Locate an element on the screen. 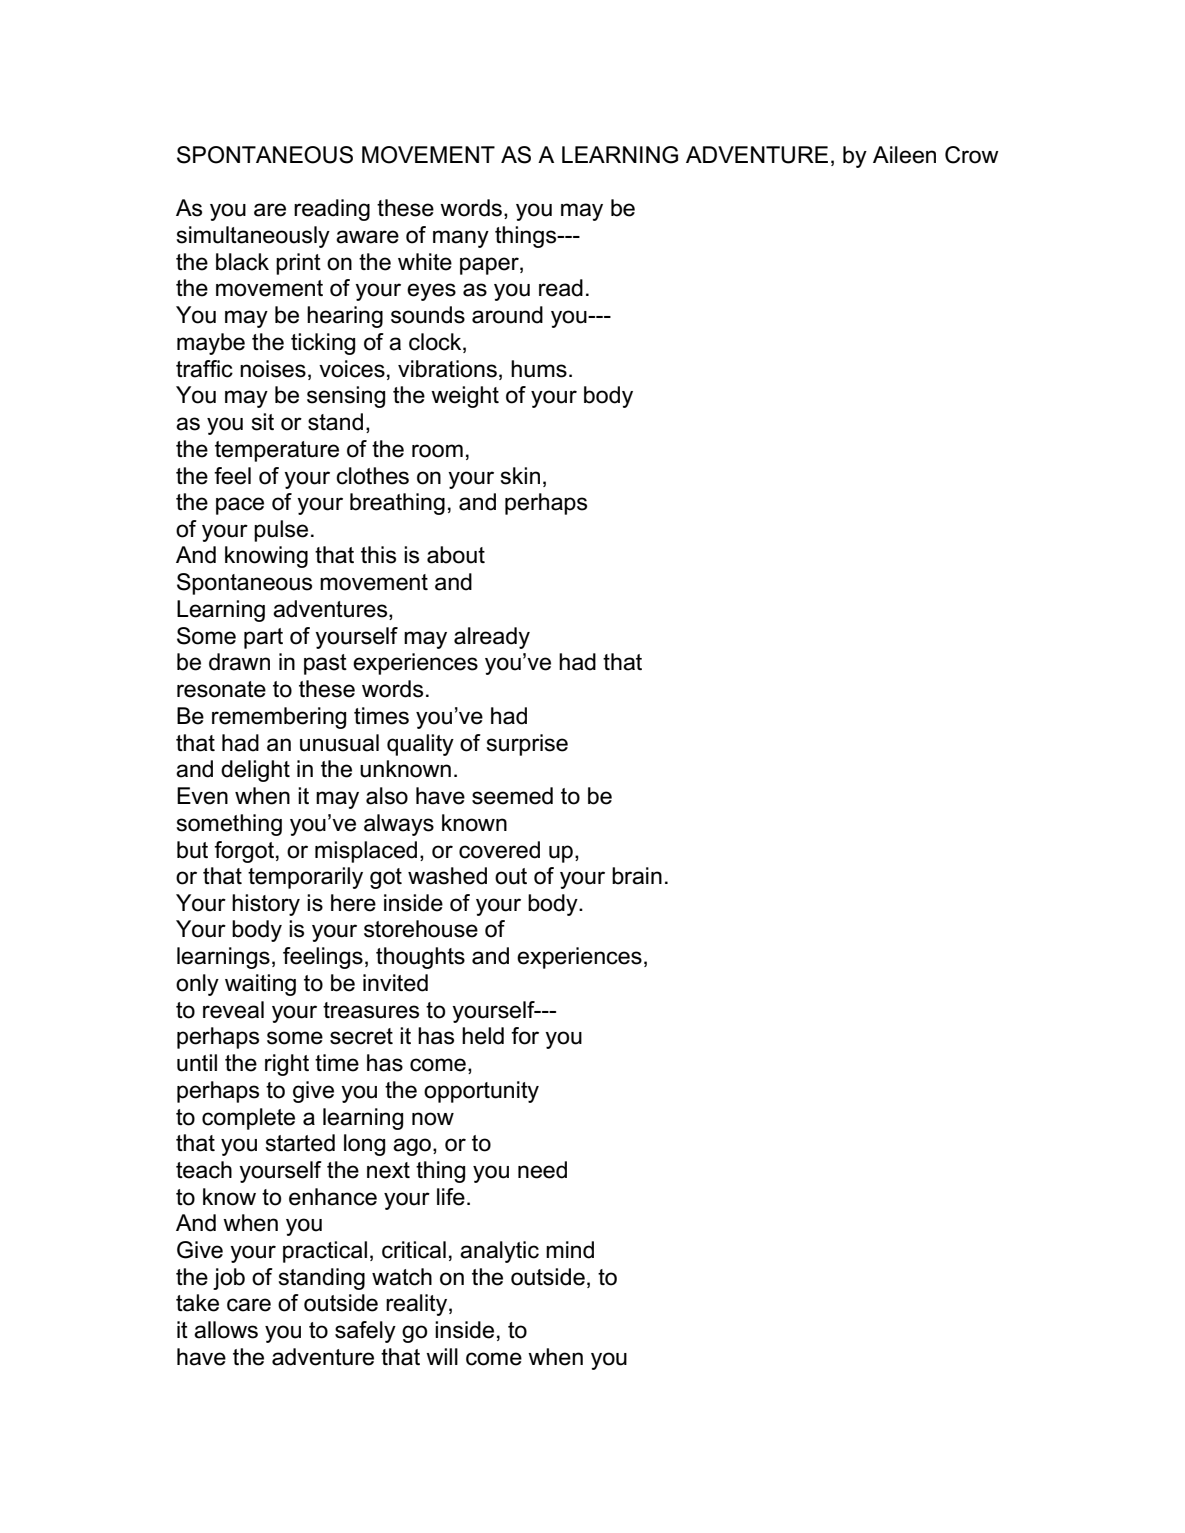 This screenshot has height=1533, width=1185. pulse is located at coordinates (281, 531).
